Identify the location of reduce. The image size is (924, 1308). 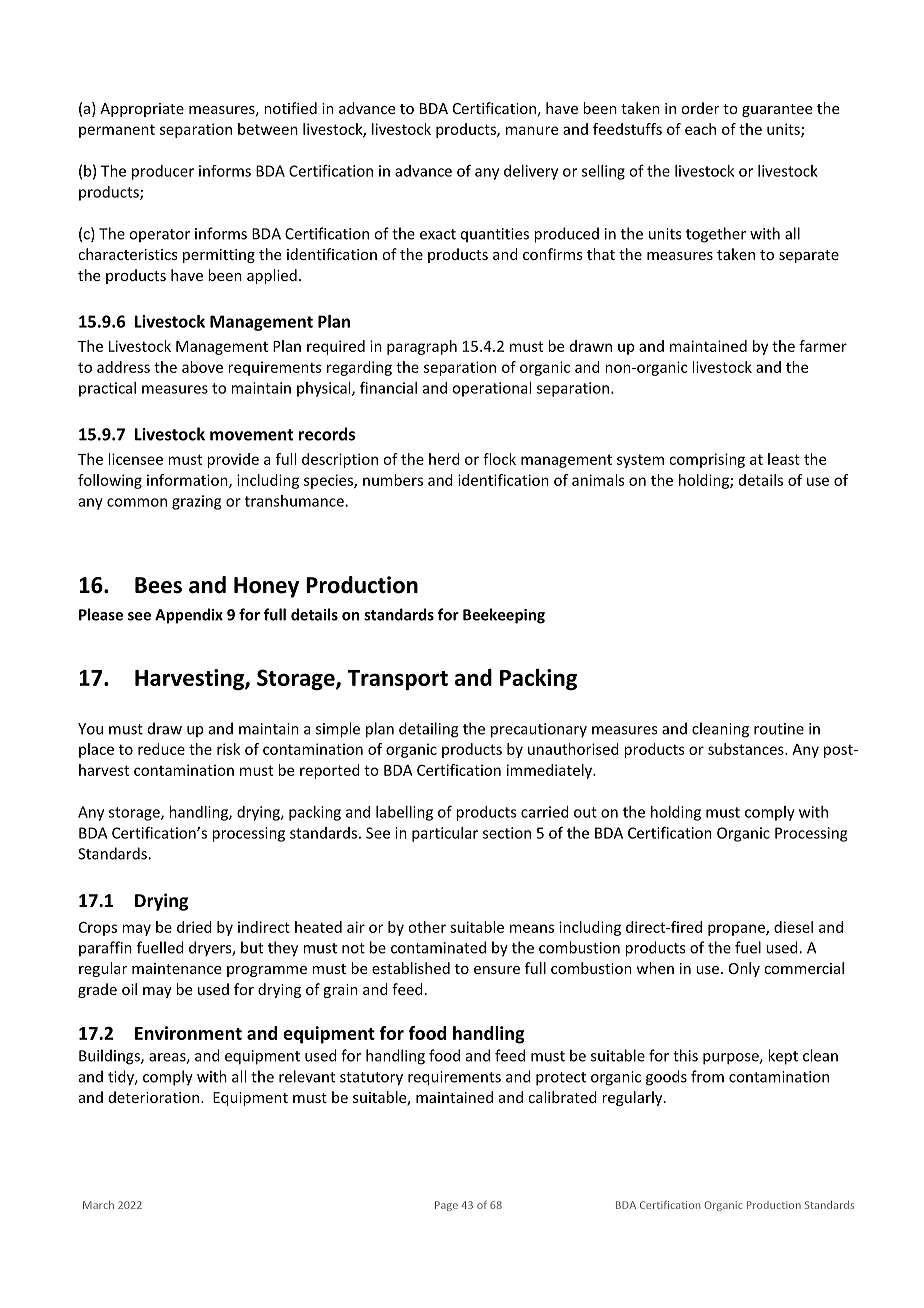
(161, 749).
